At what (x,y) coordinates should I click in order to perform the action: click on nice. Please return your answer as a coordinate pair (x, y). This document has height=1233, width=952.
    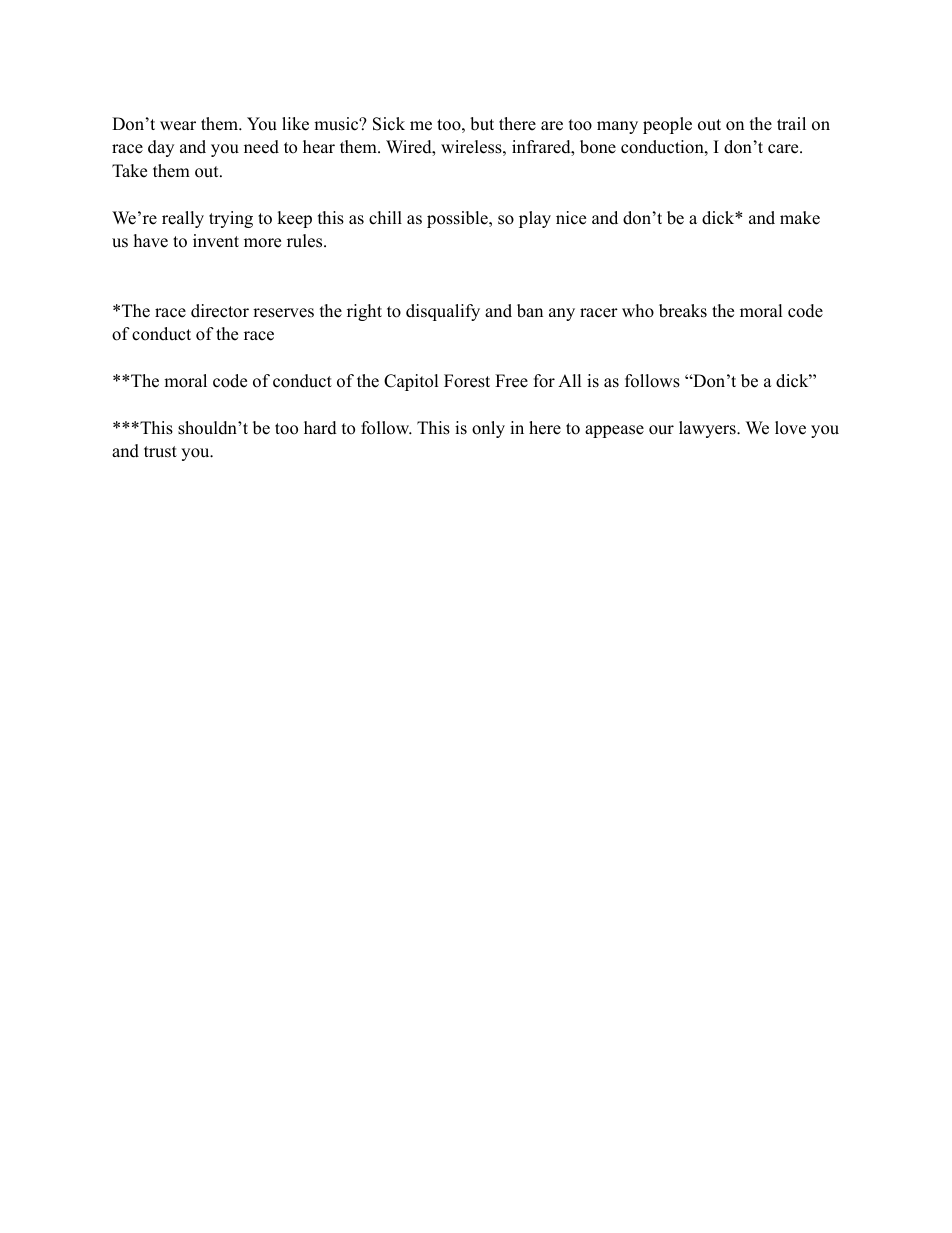
    Looking at the image, I should click on (571, 218).
